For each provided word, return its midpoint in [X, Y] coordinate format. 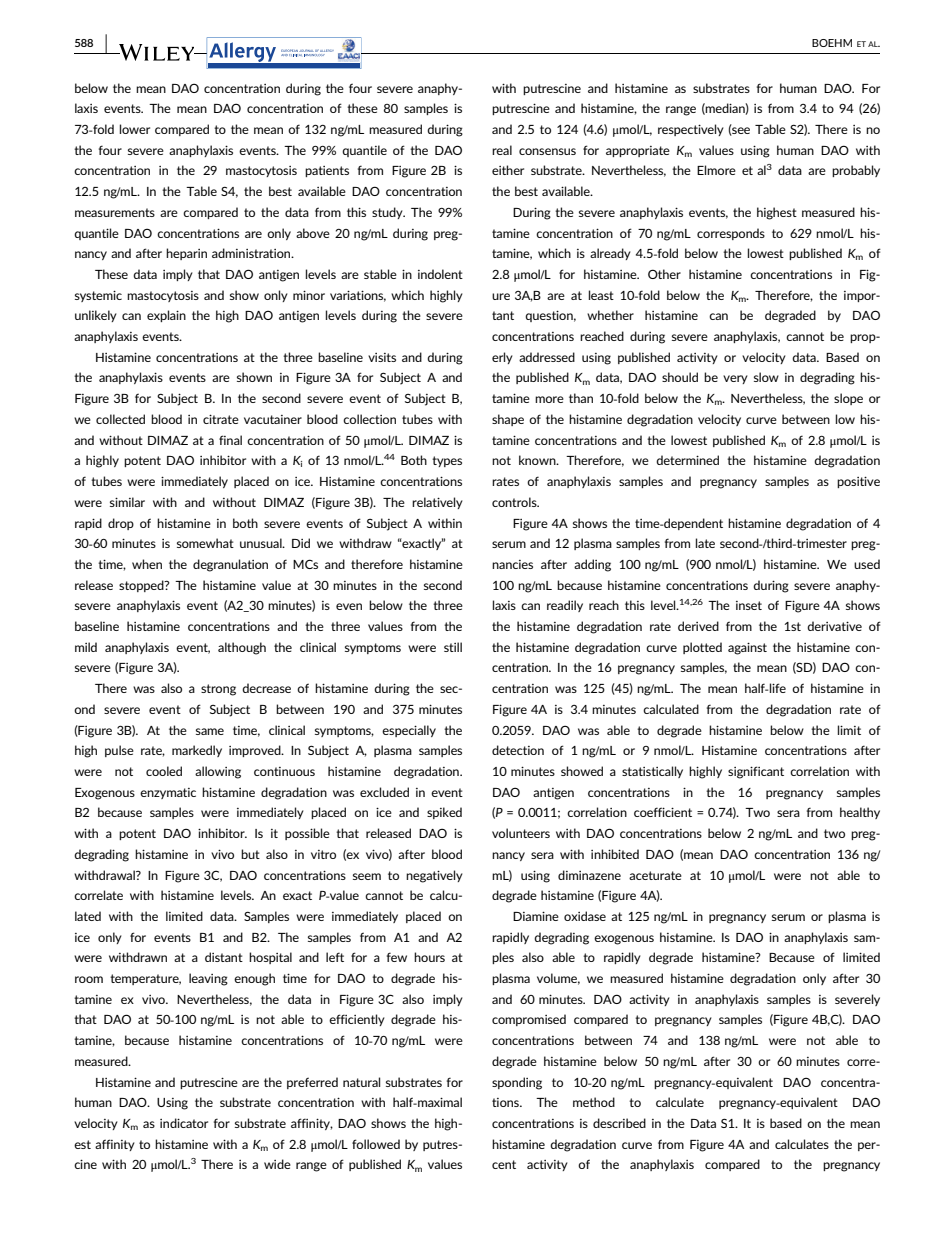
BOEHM [832, 43]
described [619, 1123]
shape [508, 420]
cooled [164, 771]
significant [756, 772]
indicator [184, 1123]
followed [376, 1144]
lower [135, 129]
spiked [444, 813]
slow [766, 377]
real [502, 150]
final [230, 440]
